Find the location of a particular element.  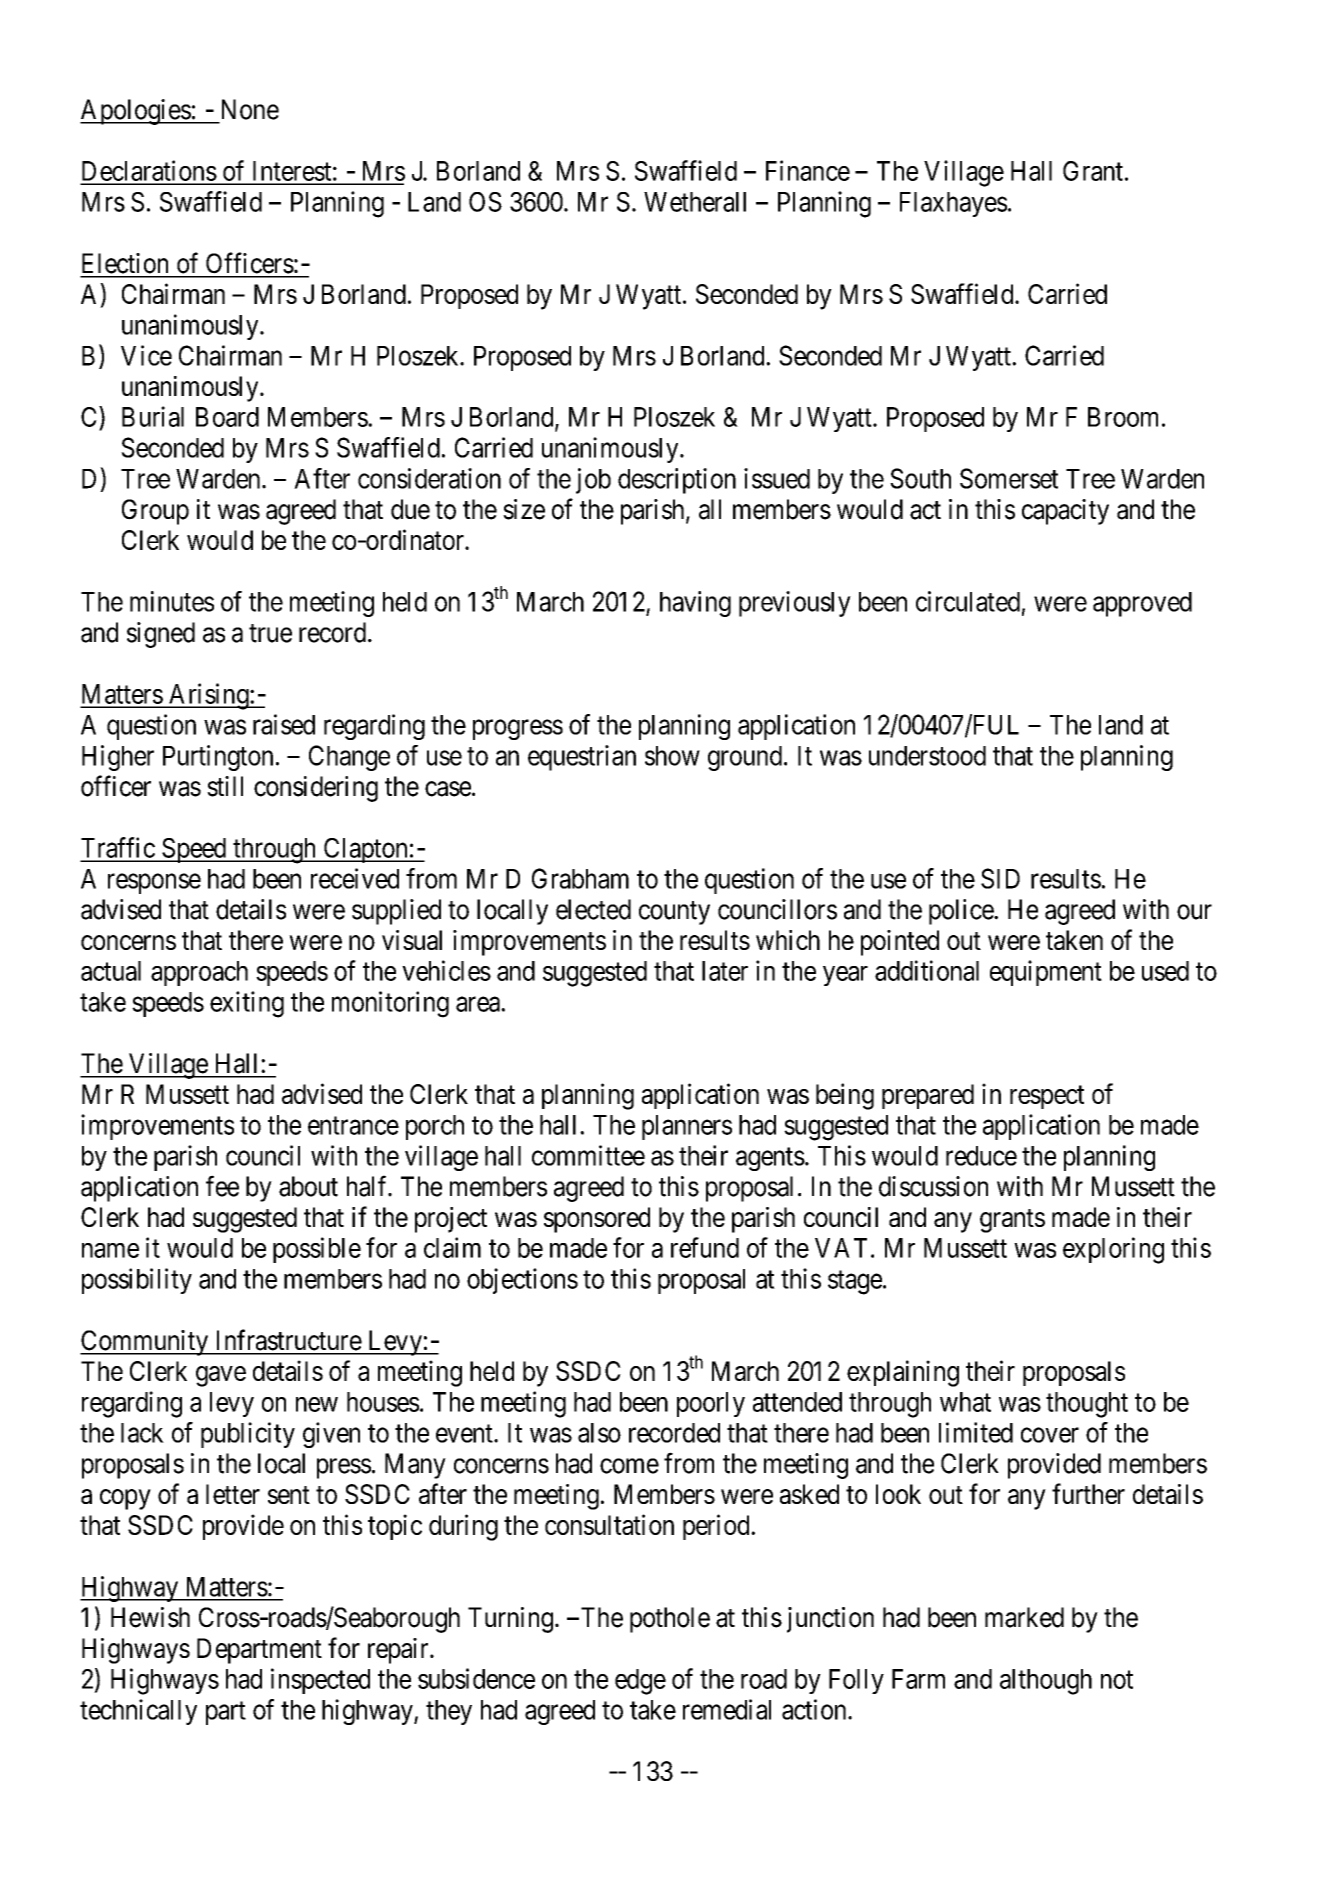

reduce is located at coordinates (981, 1156).
